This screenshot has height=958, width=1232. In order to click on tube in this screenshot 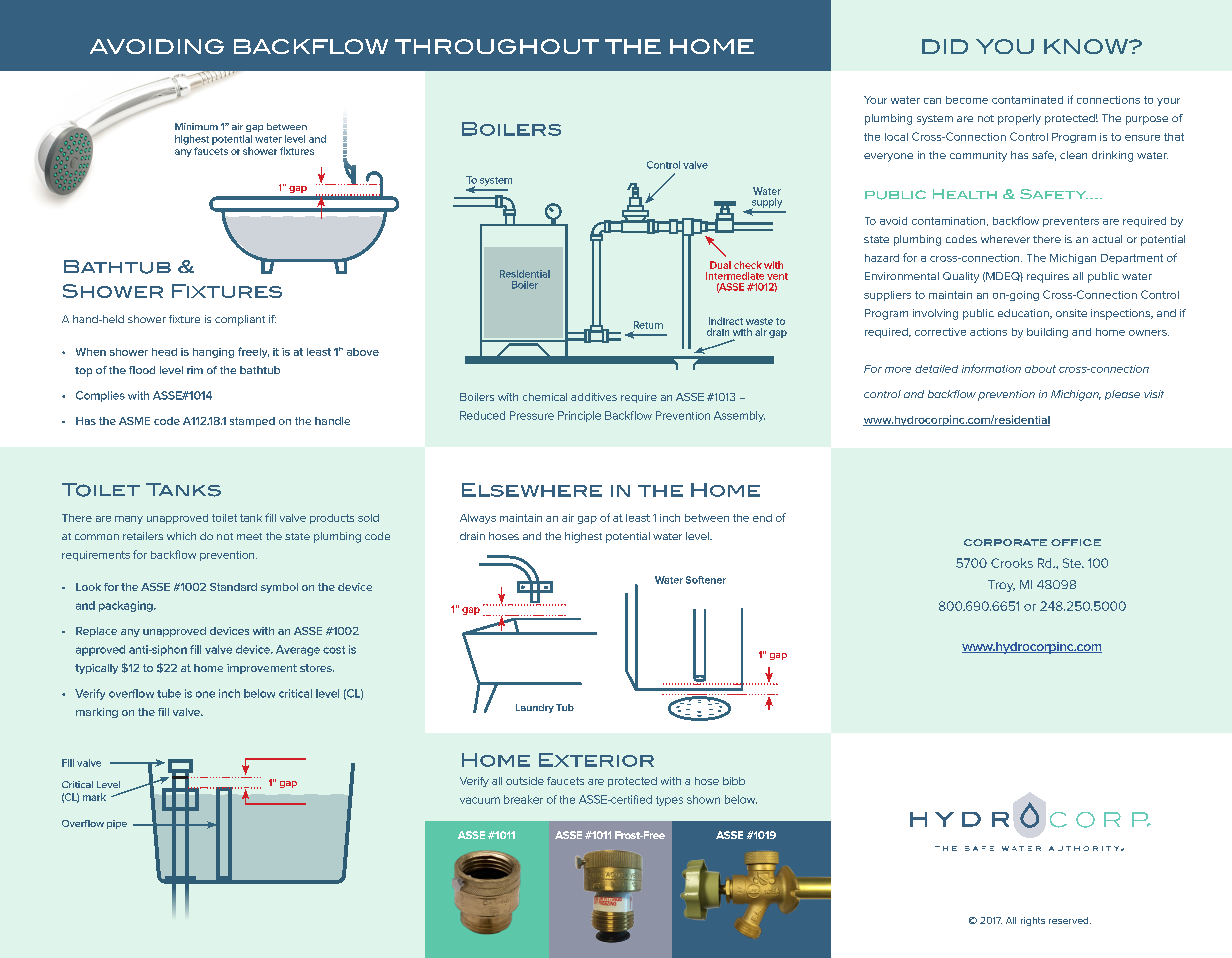, I will do `click(169, 693)`.
